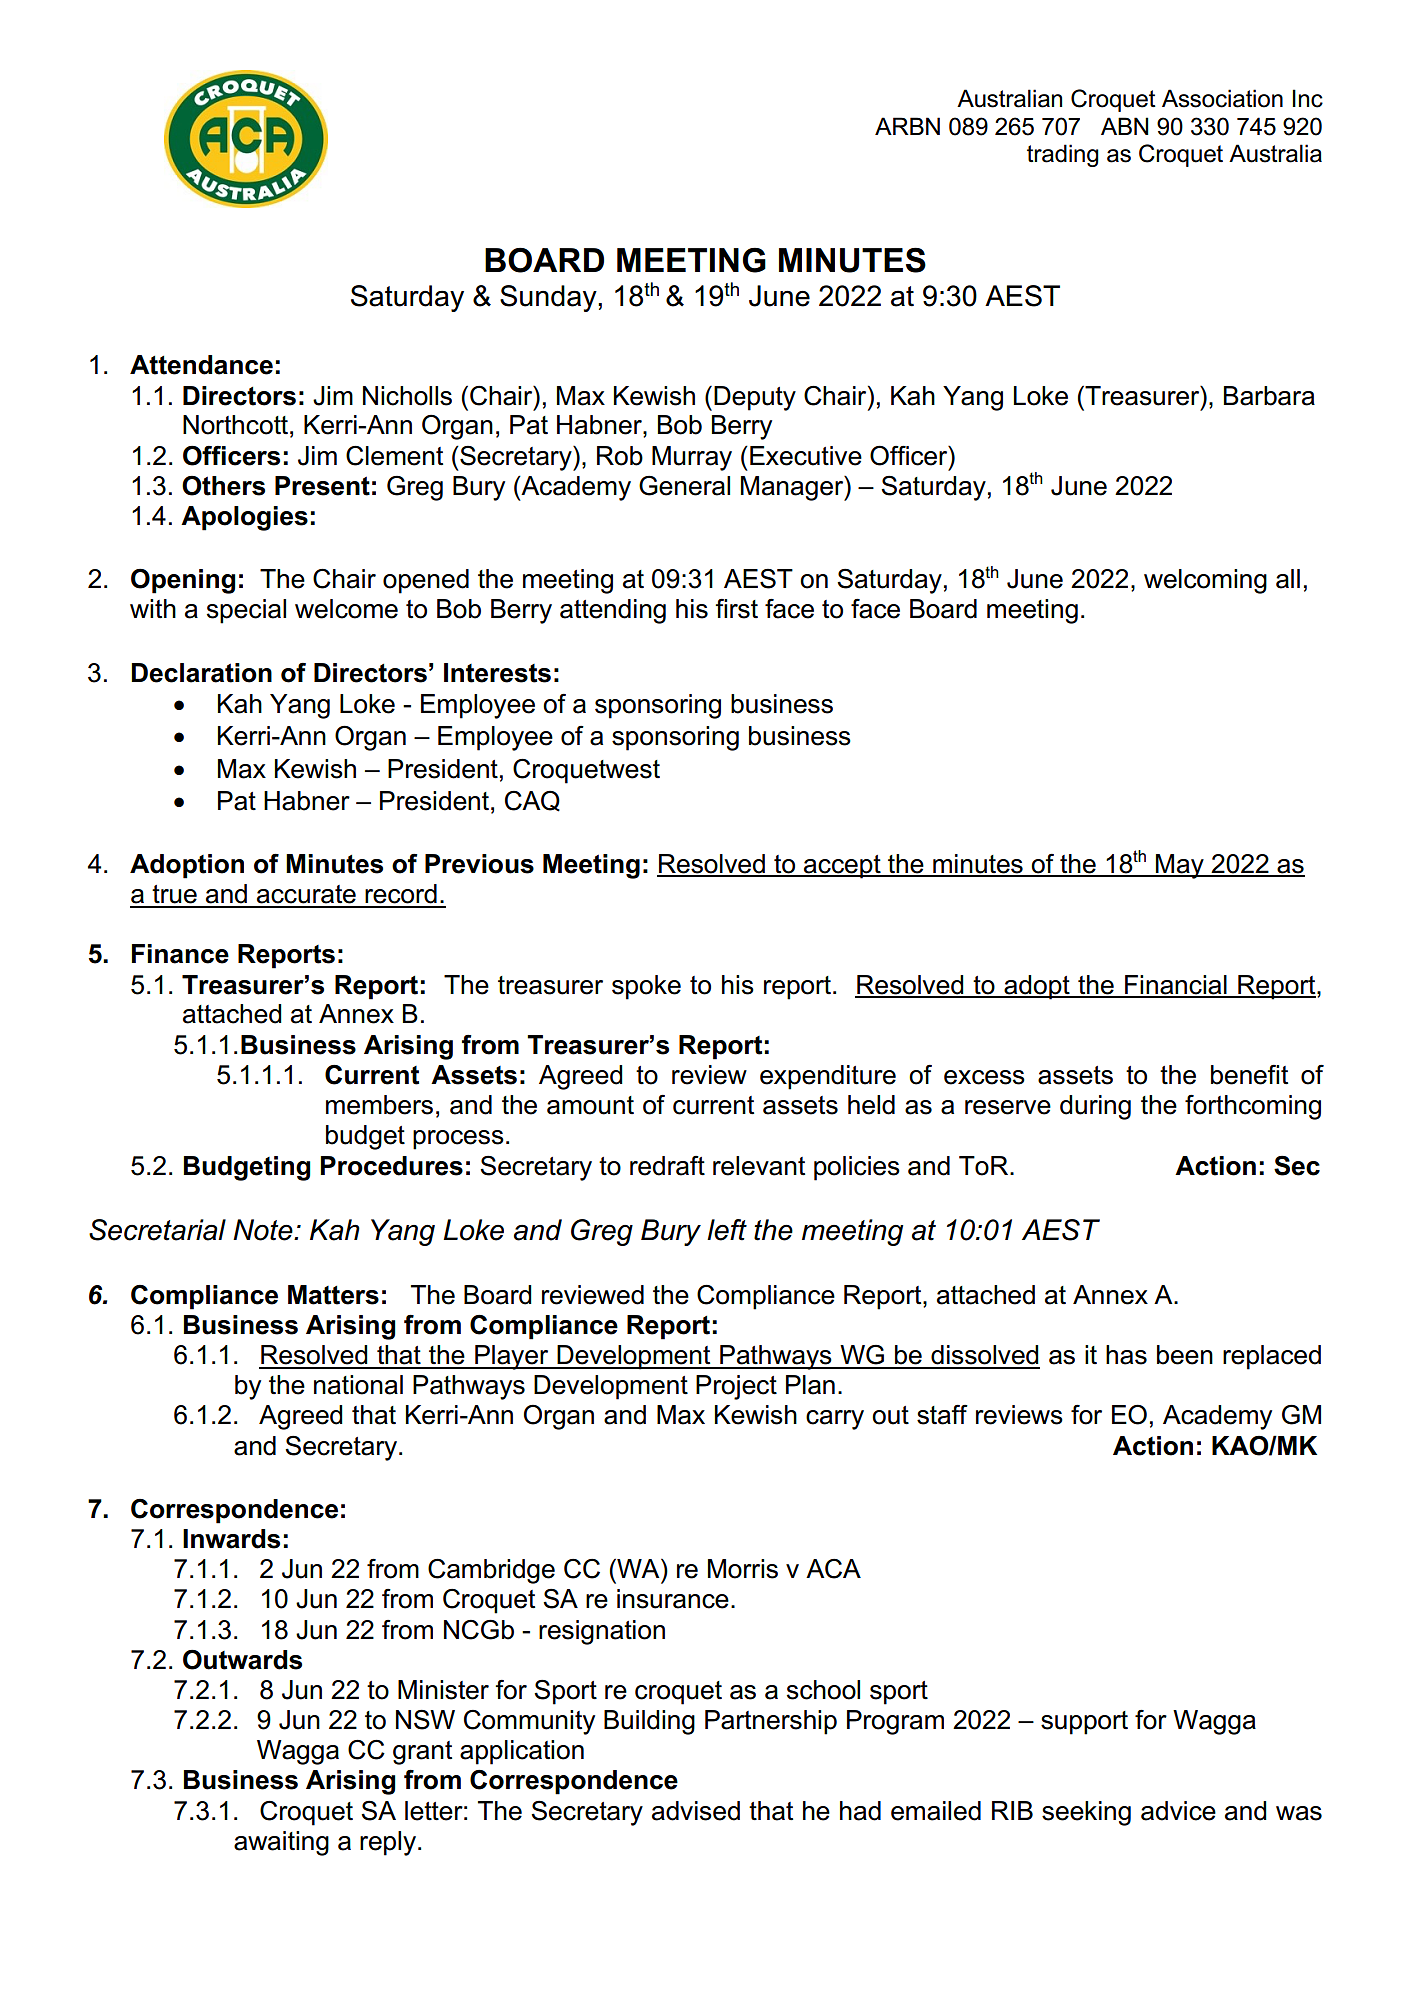 The image size is (1421, 2010). Describe the element at coordinates (549, 298) in the image. I see `Sunday` at that location.
